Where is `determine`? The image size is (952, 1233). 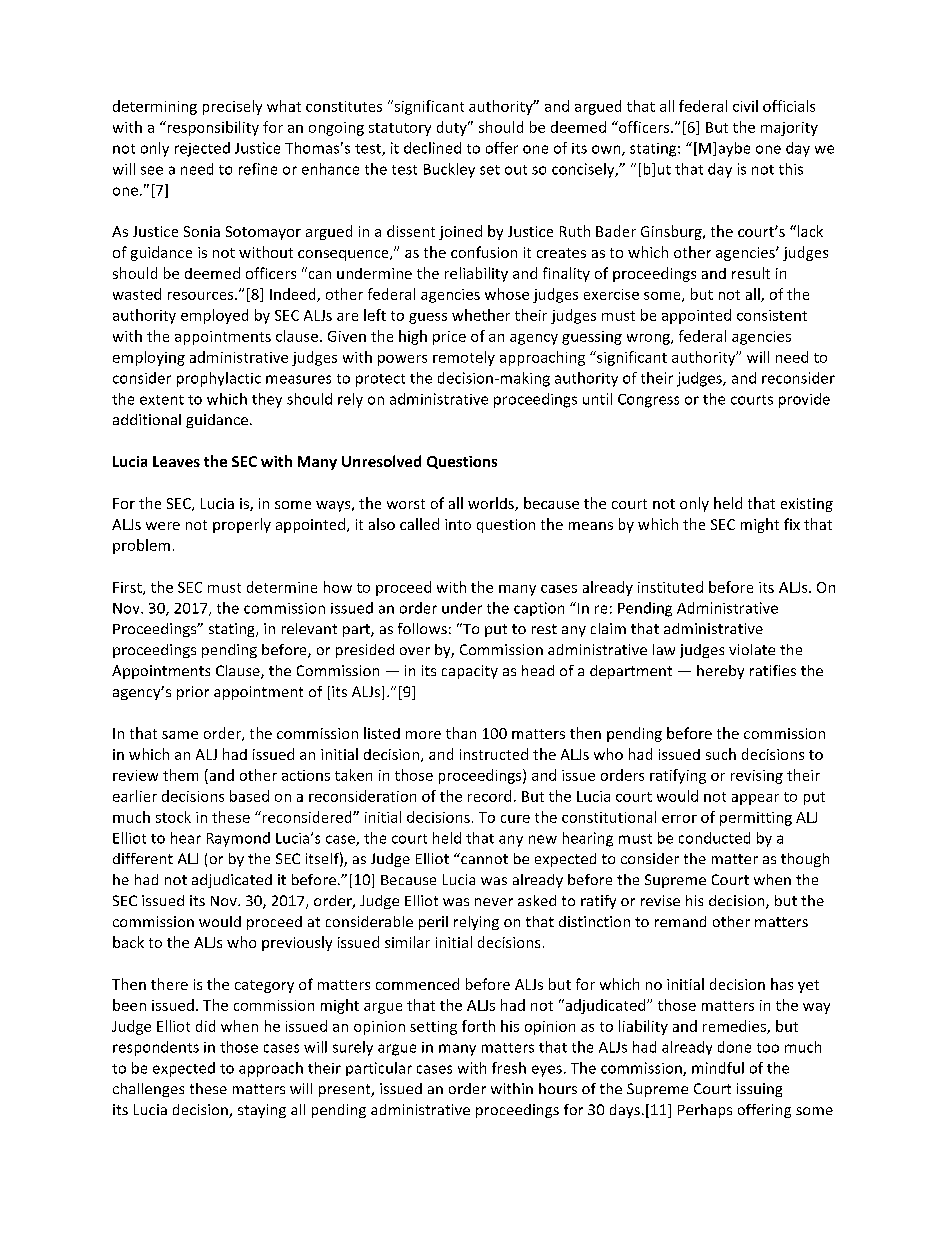
determine is located at coordinates (282, 587).
